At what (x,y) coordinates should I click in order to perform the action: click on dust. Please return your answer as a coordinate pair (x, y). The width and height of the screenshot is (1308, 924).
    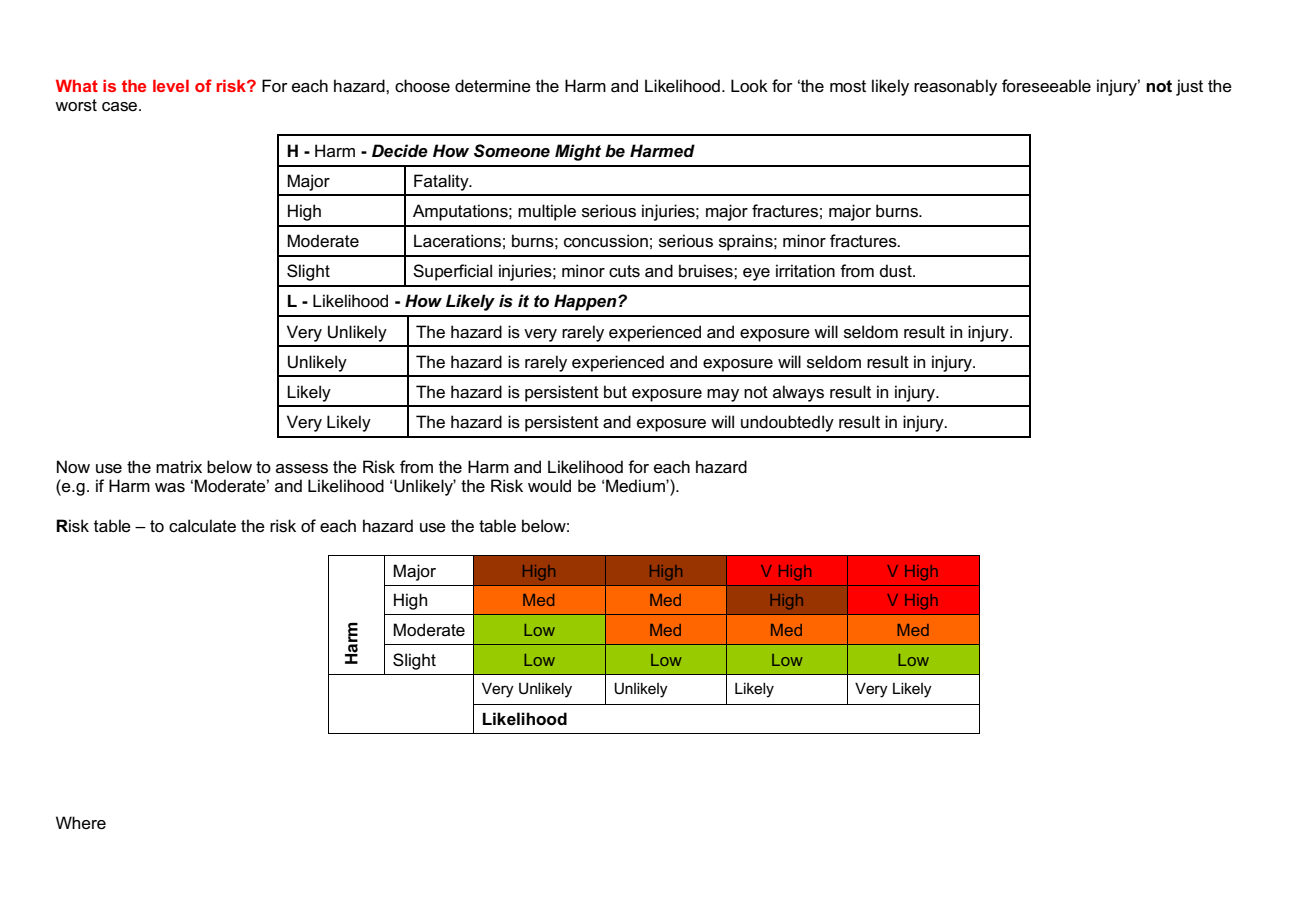
    Looking at the image, I should click on (897, 271).
